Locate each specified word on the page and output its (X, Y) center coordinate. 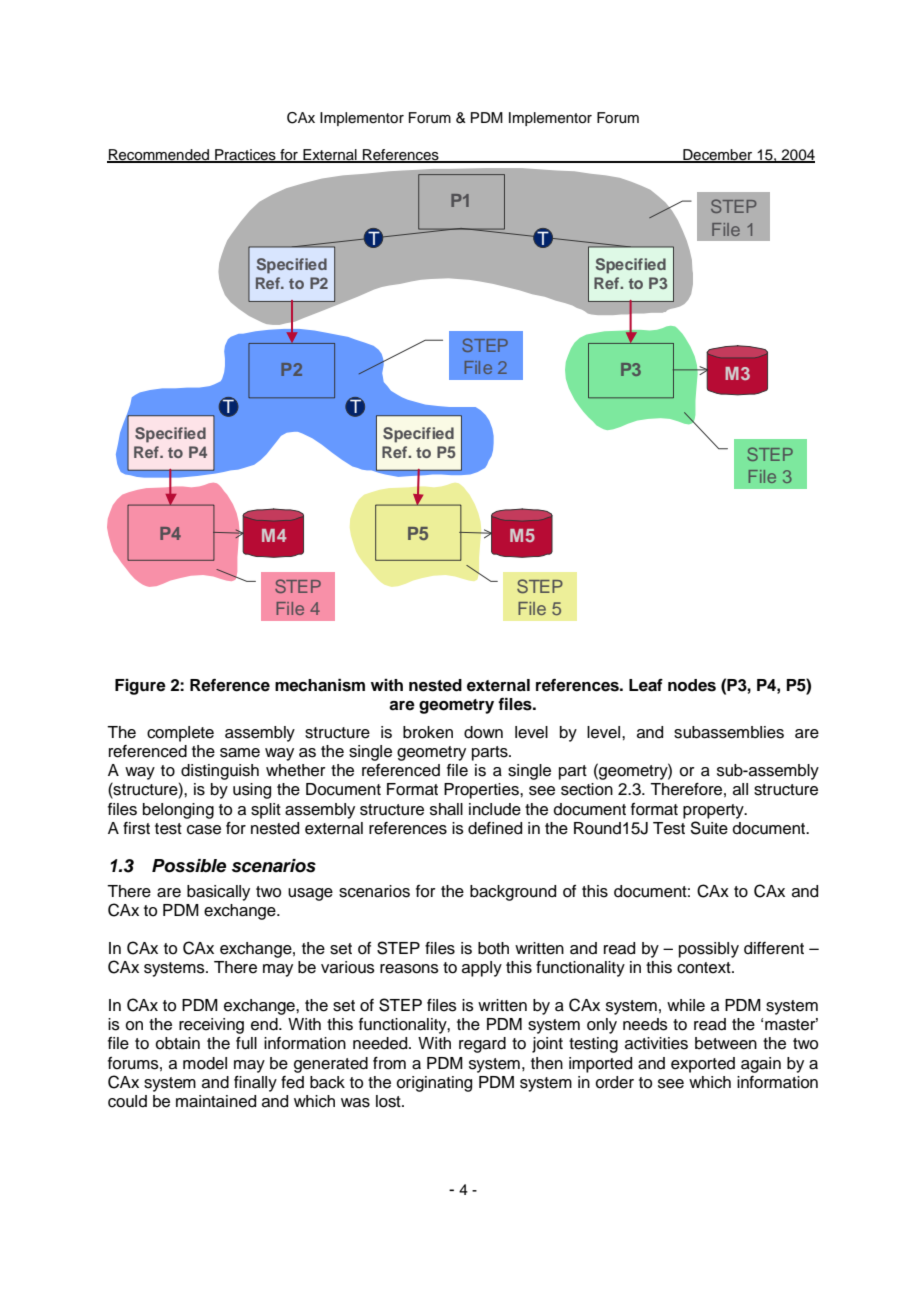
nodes (692, 685)
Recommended (159, 156)
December (717, 156)
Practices (245, 156)
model (205, 1063)
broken (428, 732)
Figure (140, 687)
